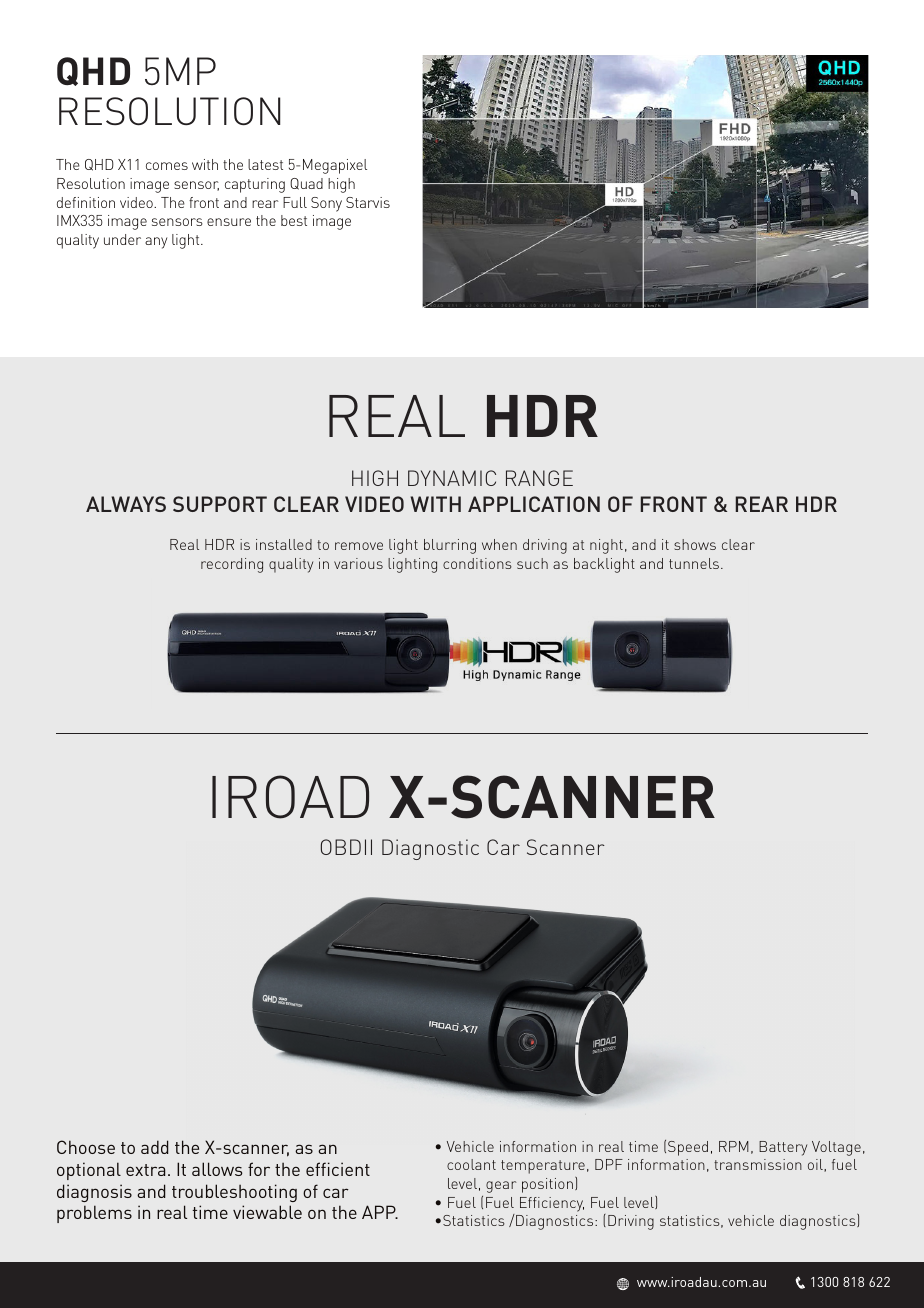  I want to click on Quad, so click(306, 184).
